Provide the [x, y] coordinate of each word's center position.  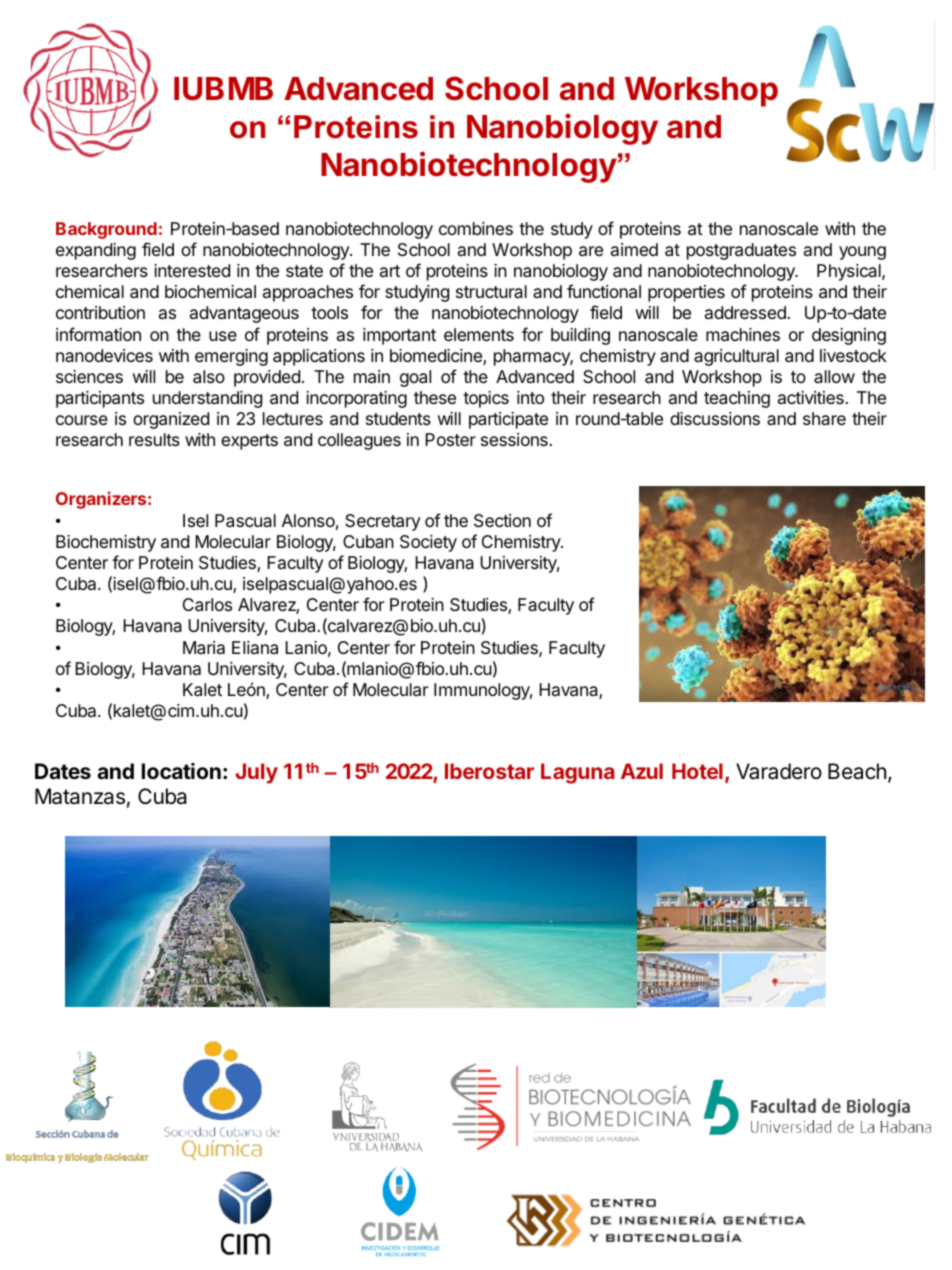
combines [476, 228]
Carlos [207, 605]
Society [428, 543]
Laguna [577, 773]
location [181, 771]
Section [502, 521]
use [223, 336]
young [862, 253]
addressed [745, 312]
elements [479, 334]
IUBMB [223, 89]
